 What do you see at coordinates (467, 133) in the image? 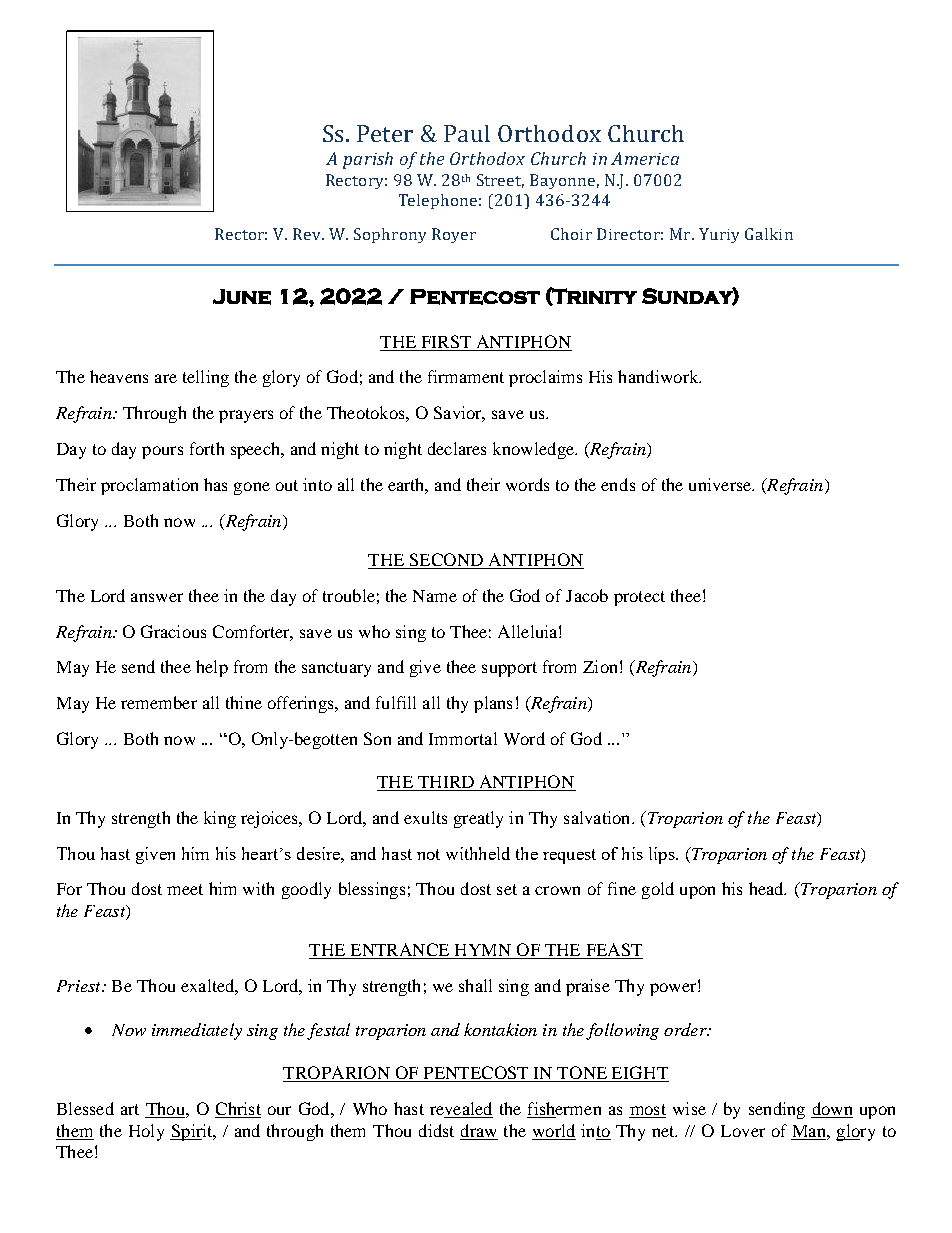
I see `Paul` at bounding box center [467, 133].
